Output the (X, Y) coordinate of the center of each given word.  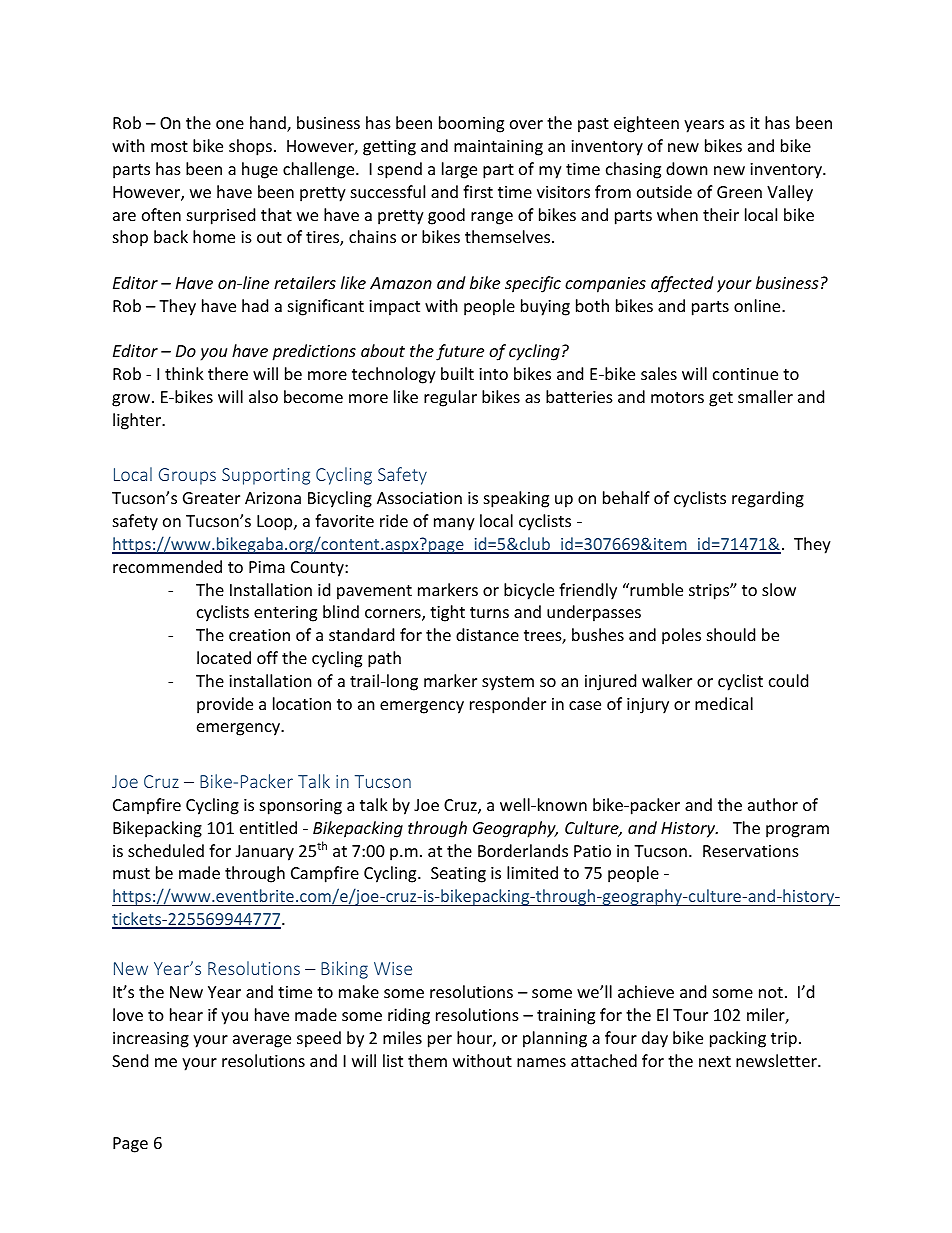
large (459, 170)
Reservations (751, 851)
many (454, 524)
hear (186, 1014)
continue (745, 374)
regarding (768, 499)
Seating (458, 875)
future (460, 352)
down (687, 168)
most (169, 146)
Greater (211, 498)
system (508, 683)
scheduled (166, 850)
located (224, 657)
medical (724, 703)
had (255, 305)
